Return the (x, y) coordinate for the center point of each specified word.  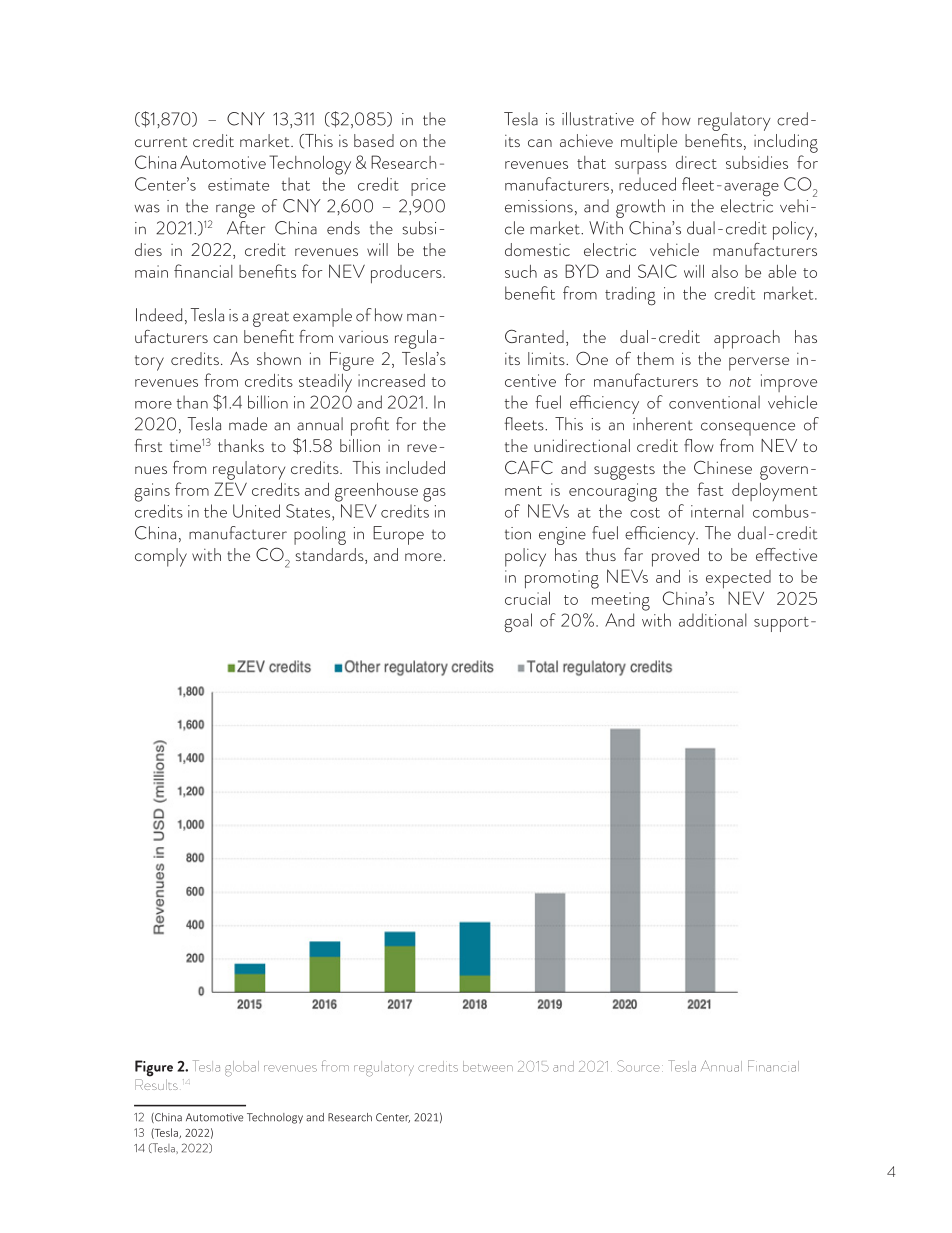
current (161, 142)
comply (161, 557)
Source (638, 1066)
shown (279, 358)
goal (518, 623)
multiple (649, 143)
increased (391, 380)
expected (738, 579)
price (428, 187)
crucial (527, 598)
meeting (621, 601)
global (242, 1069)
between (488, 1066)
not (740, 382)
